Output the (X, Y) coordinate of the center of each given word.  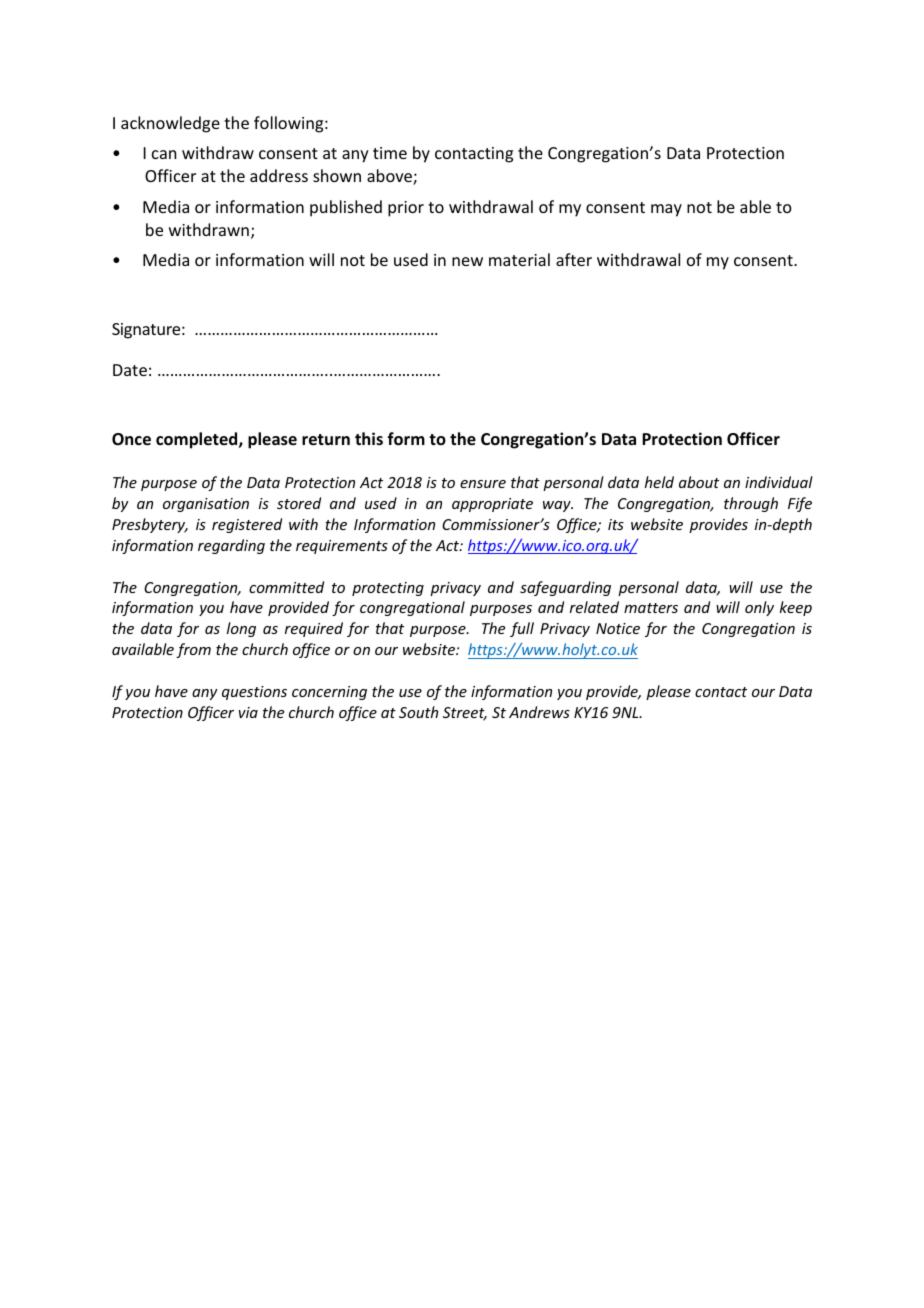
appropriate (492, 505)
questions (254, 693)
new (467, 261)
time (390, 153)
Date (130, 370)
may (666, 210)
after (574, 259)
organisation (206, 505)
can (164, 154)
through (751, 504)
